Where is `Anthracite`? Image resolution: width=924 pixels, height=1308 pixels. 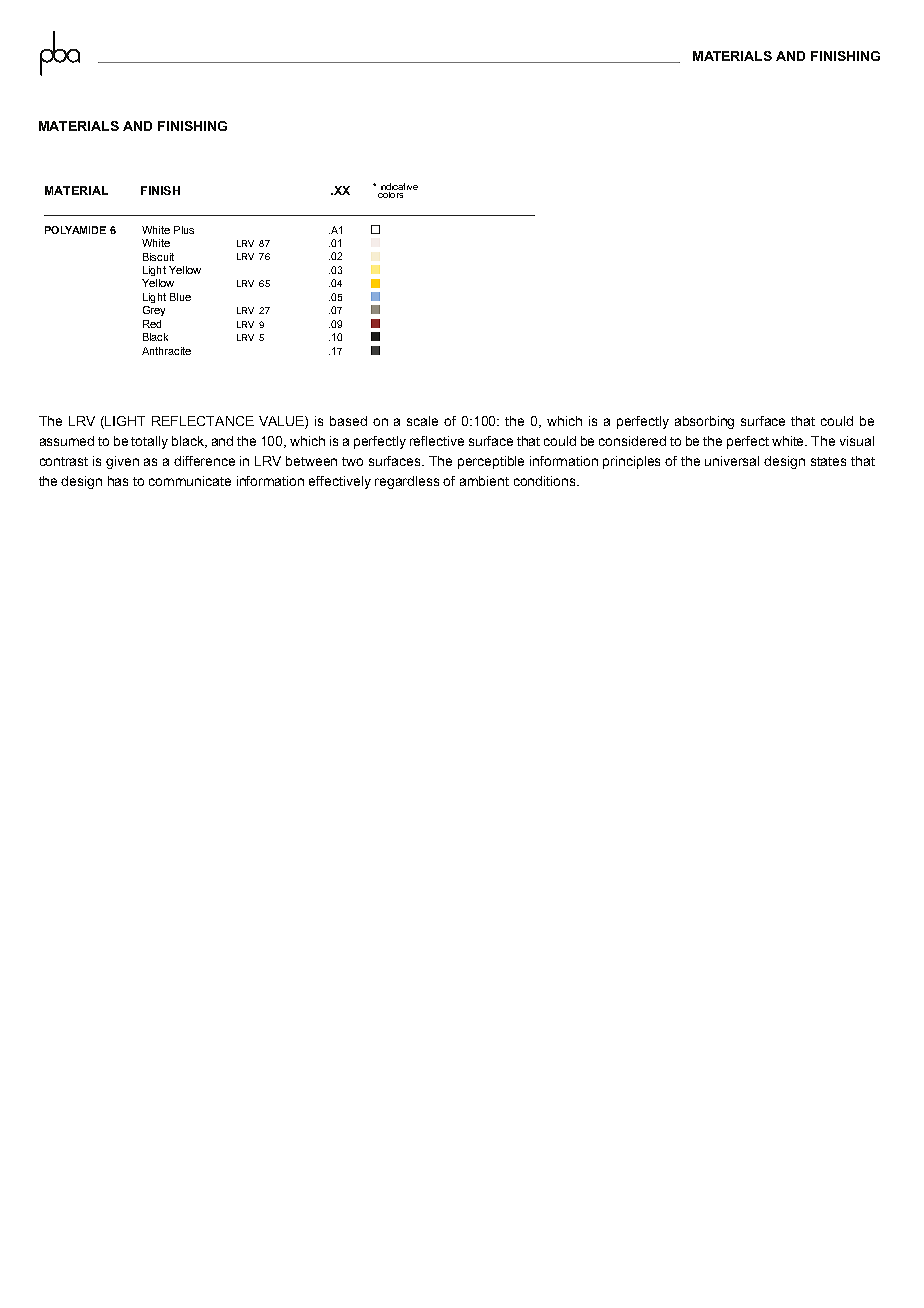
Anthracite is located at coordinates (166, 351).
